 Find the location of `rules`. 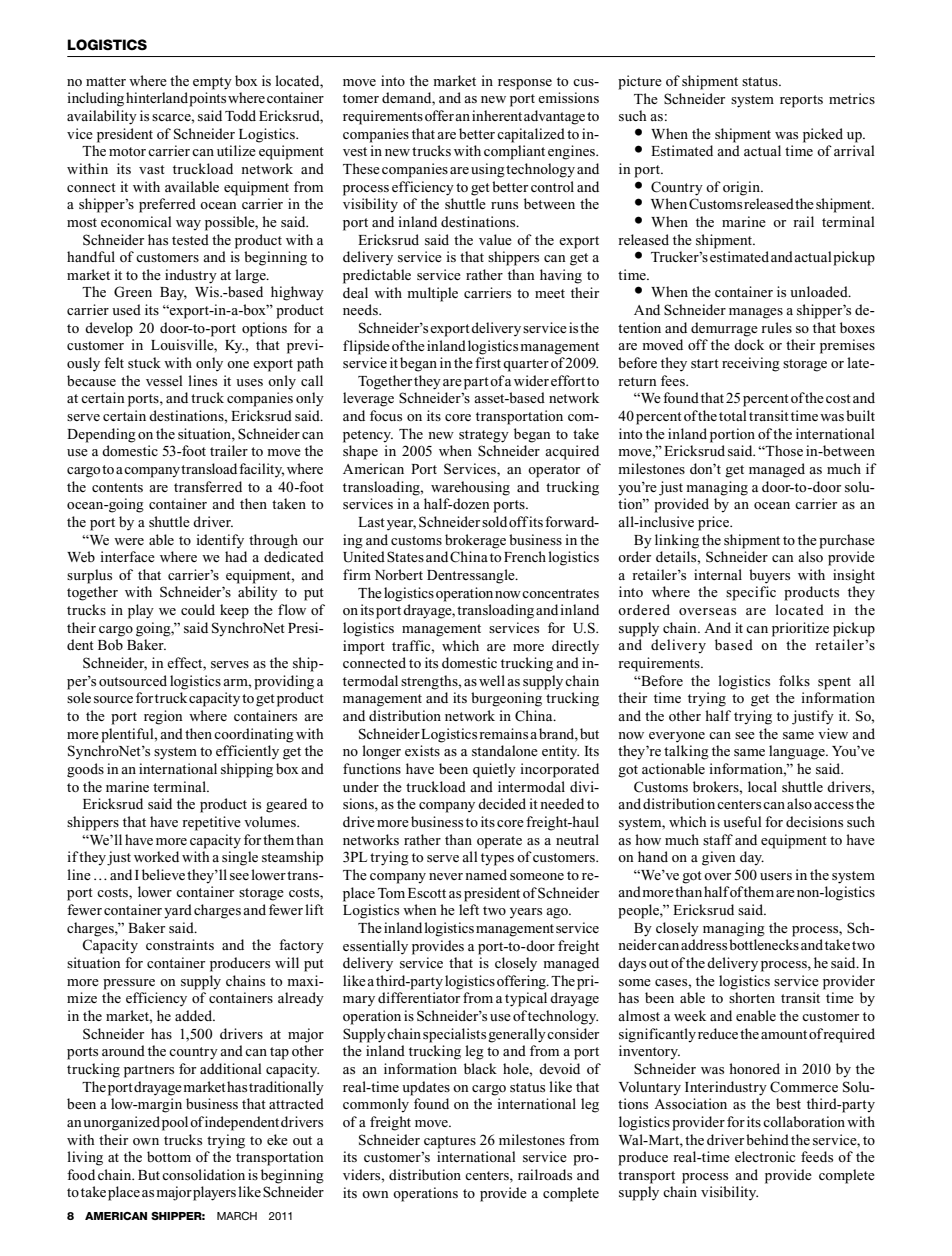

rules is located at coordinates (776, 327).
